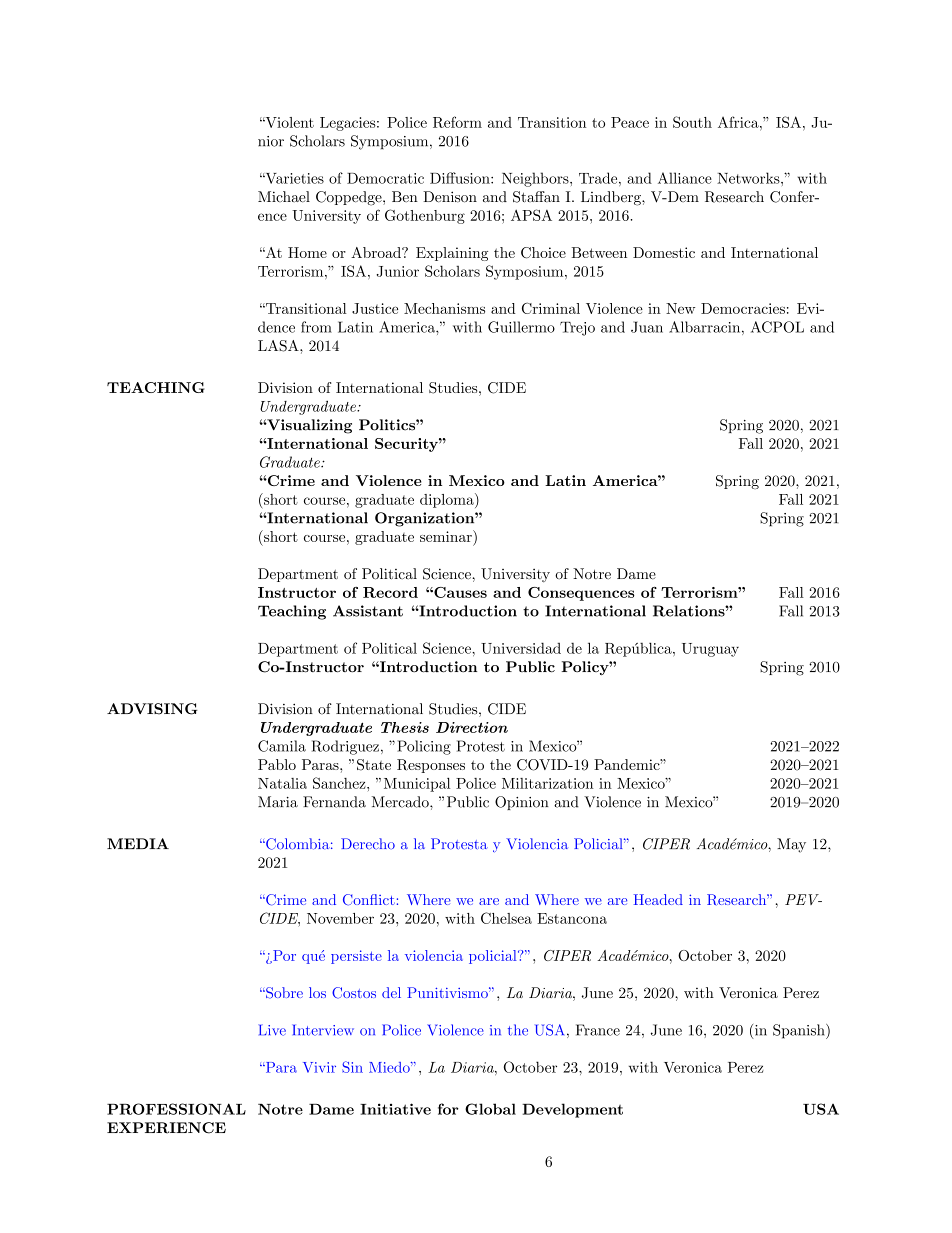 The image size is (952, 1233). Describe the element at coordinates (176, 1109) in the screenshot. I see `PROFESSIONAL` at that location.
